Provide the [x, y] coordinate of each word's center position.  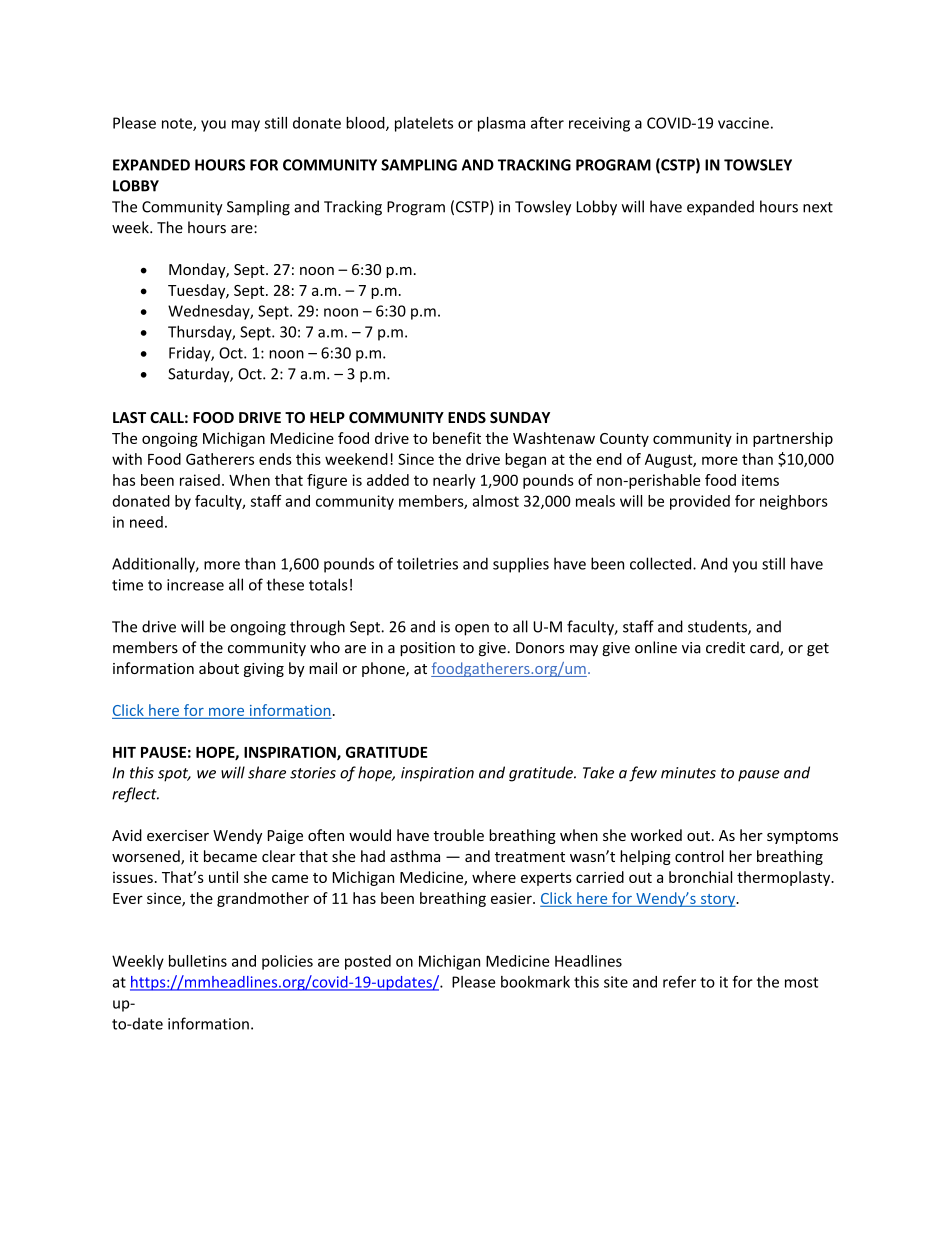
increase [195, 585]
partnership [793, 439]
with [127, 459]
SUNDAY [520, 417]
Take [598, 772]
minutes [688, 773]
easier [512, 898]
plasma [501, 124]
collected [662, 563]
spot [174, 775]
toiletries [427, 563]
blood [366, 124]
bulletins [198, 961]
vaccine [743, 123]
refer [679, 981]
